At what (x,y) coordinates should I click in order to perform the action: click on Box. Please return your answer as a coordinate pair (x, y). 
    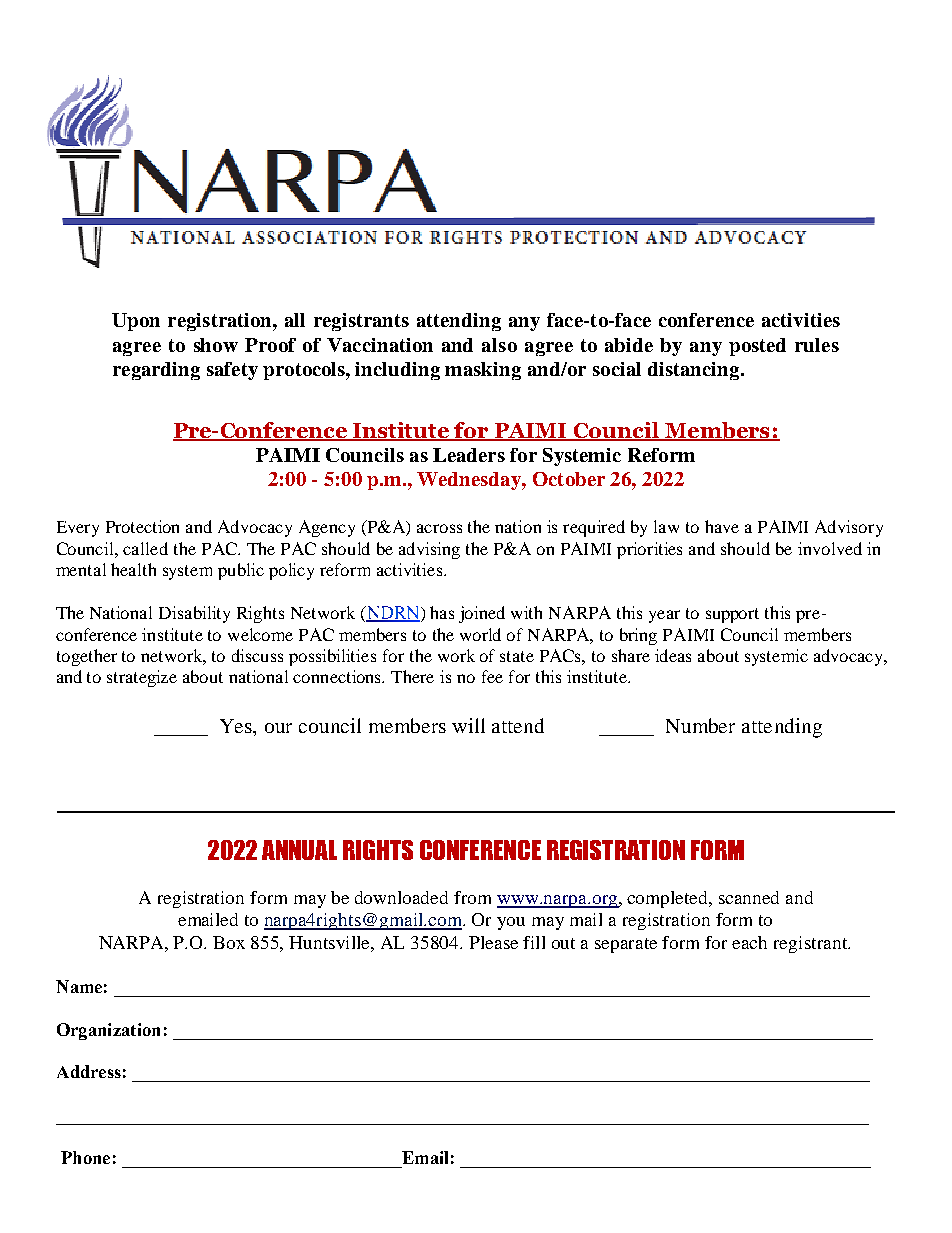
    Looking at the image, I should click on (229, 942).
